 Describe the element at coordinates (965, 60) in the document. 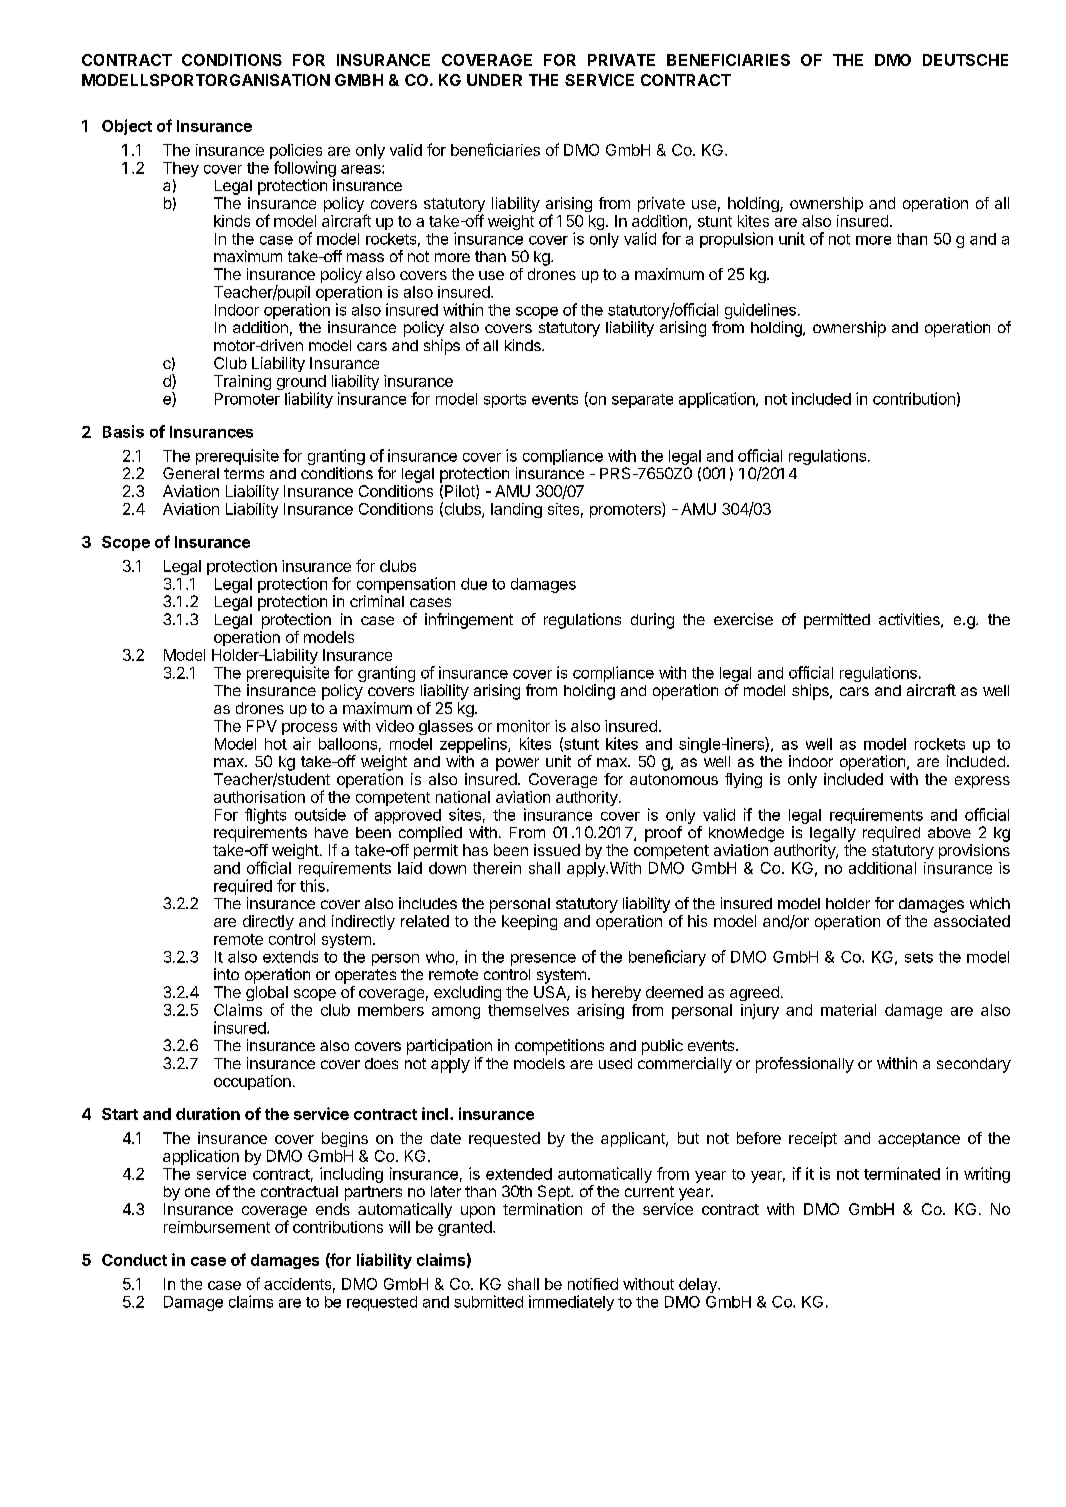

I see `DEUTSCHE` at that location.
